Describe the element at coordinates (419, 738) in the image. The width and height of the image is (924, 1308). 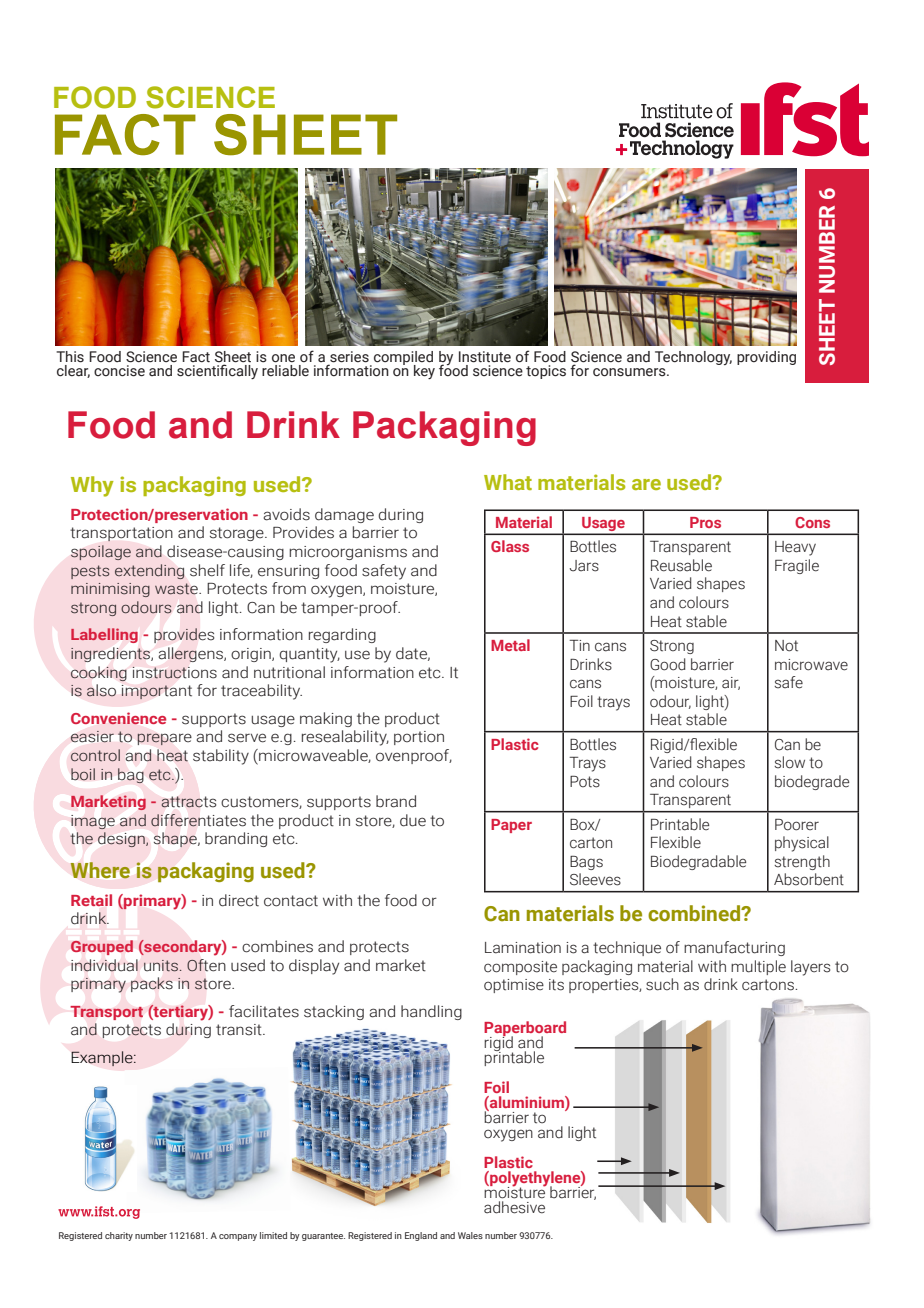
I see `portion` at that location.
